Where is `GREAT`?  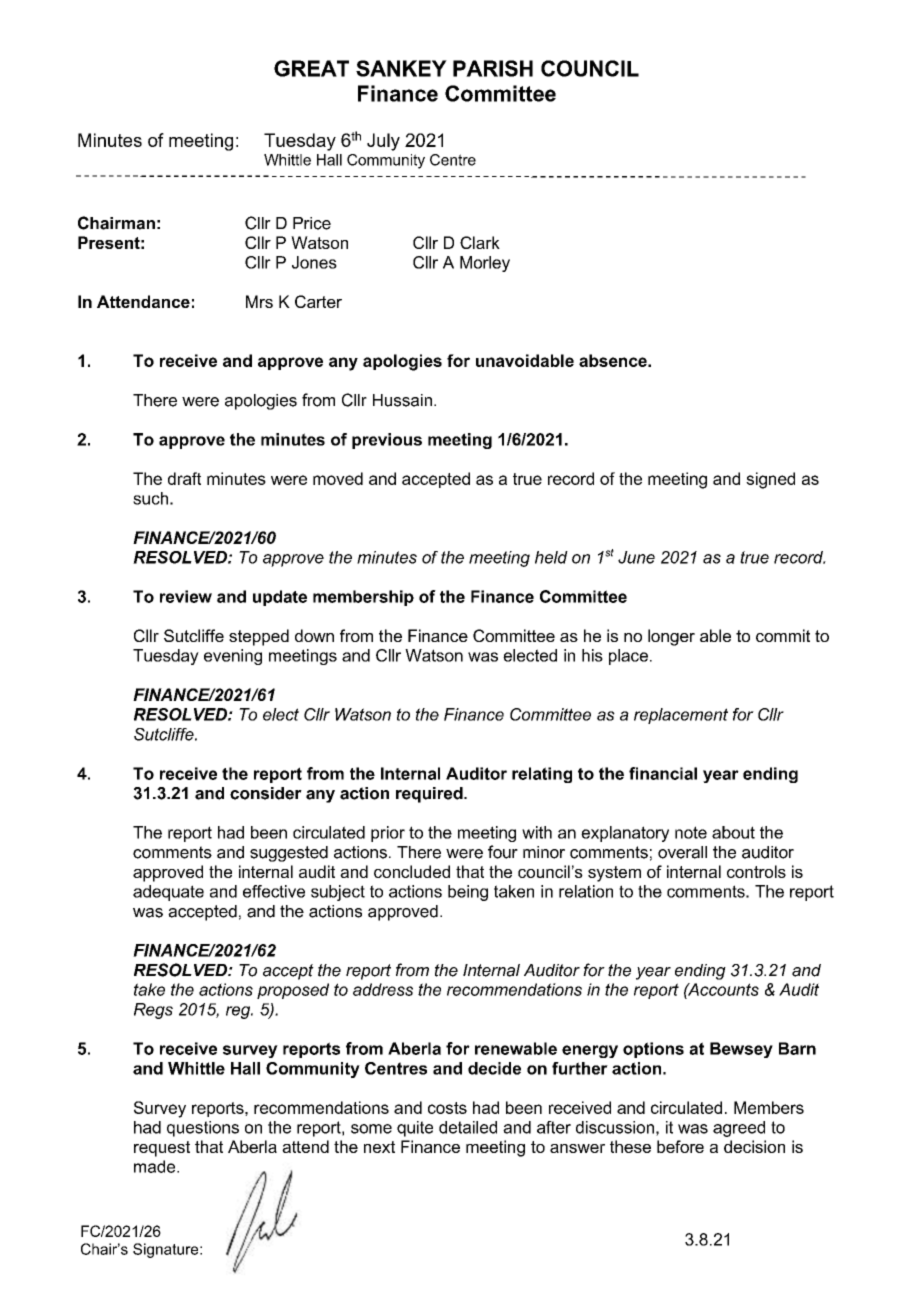 GREAT is located at coordinates (311, 68).
